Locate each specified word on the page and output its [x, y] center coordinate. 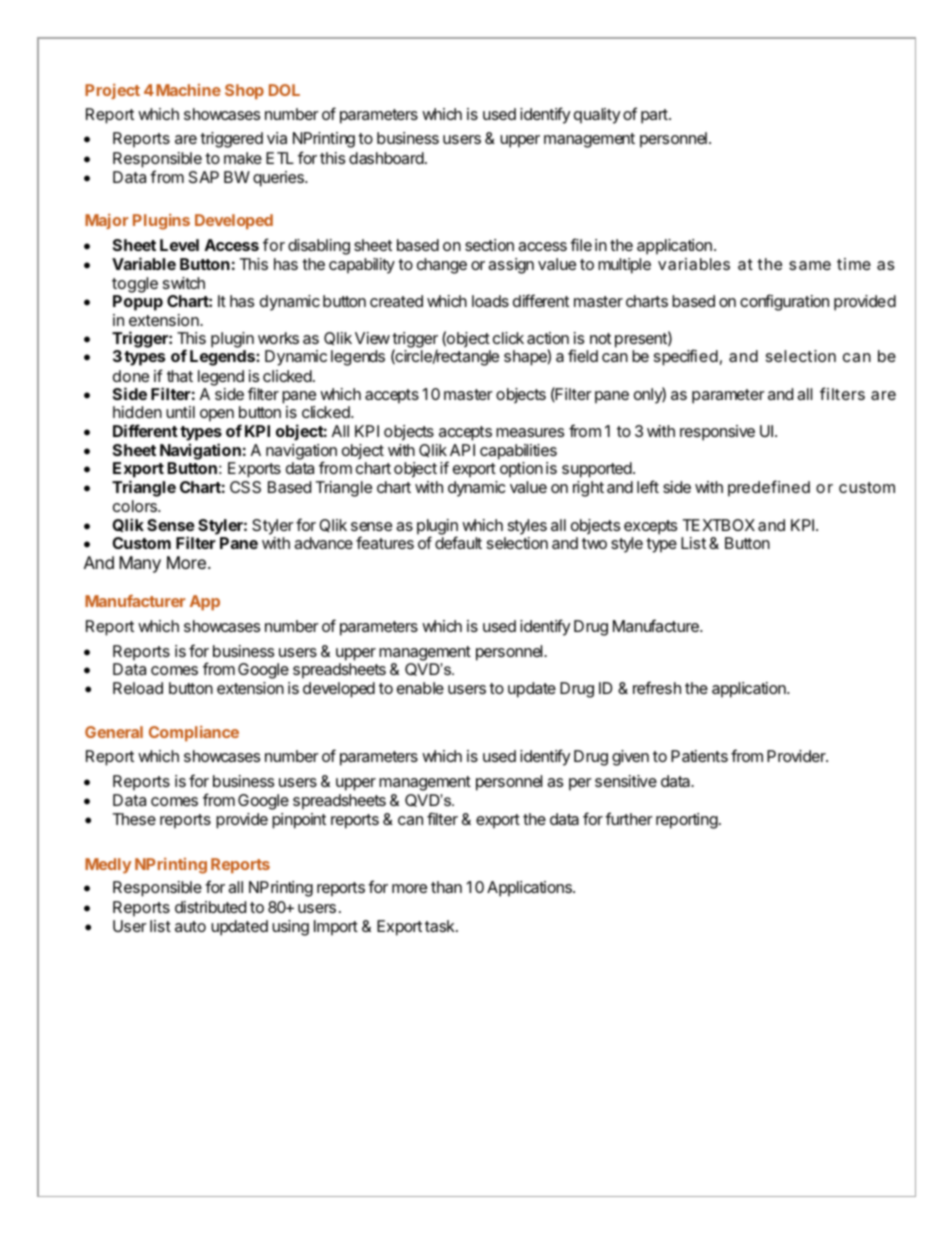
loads [490, 301]
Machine [188, 90]
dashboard [386, 158]
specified [686, 357]
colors [136, 506]
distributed [210, 907]
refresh [657, 687]
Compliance [194, 733]
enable [420, 688]
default [458, 542]
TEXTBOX [719, 525]
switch [184, 283]
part [654, 116]
